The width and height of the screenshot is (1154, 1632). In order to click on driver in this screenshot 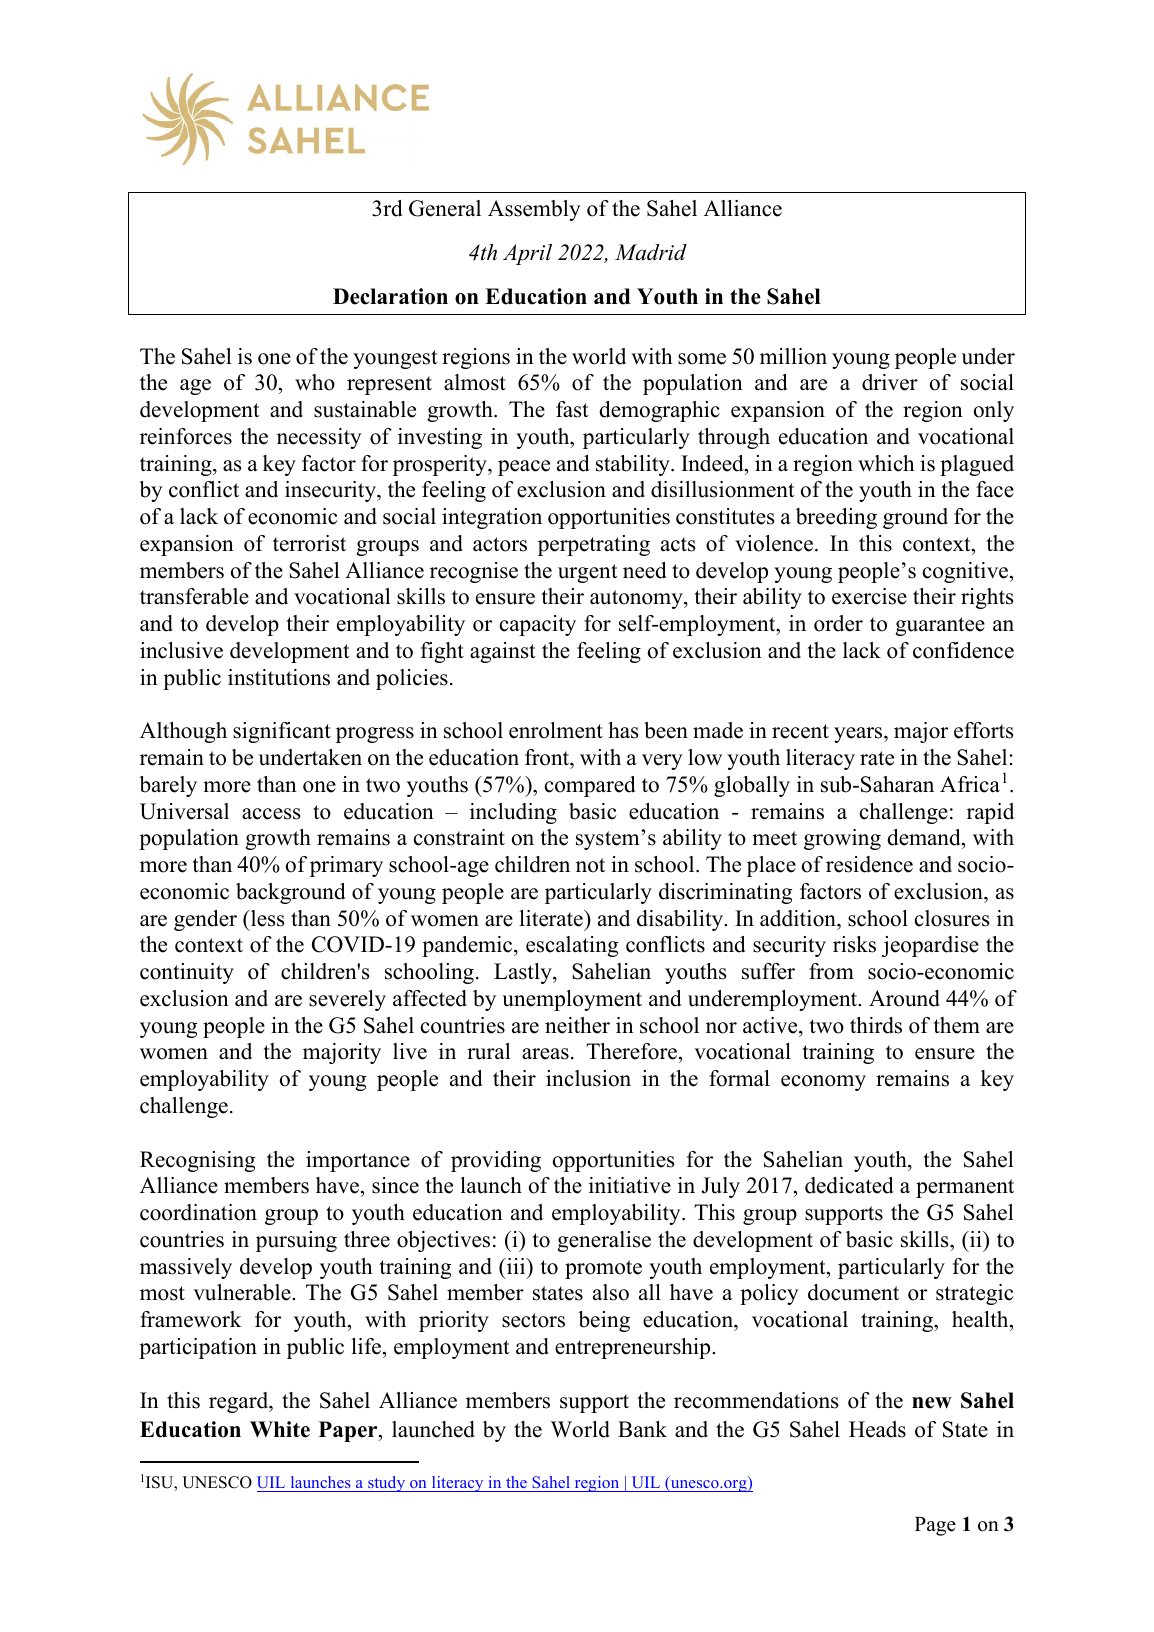, I will do `click(890, 382)`.
